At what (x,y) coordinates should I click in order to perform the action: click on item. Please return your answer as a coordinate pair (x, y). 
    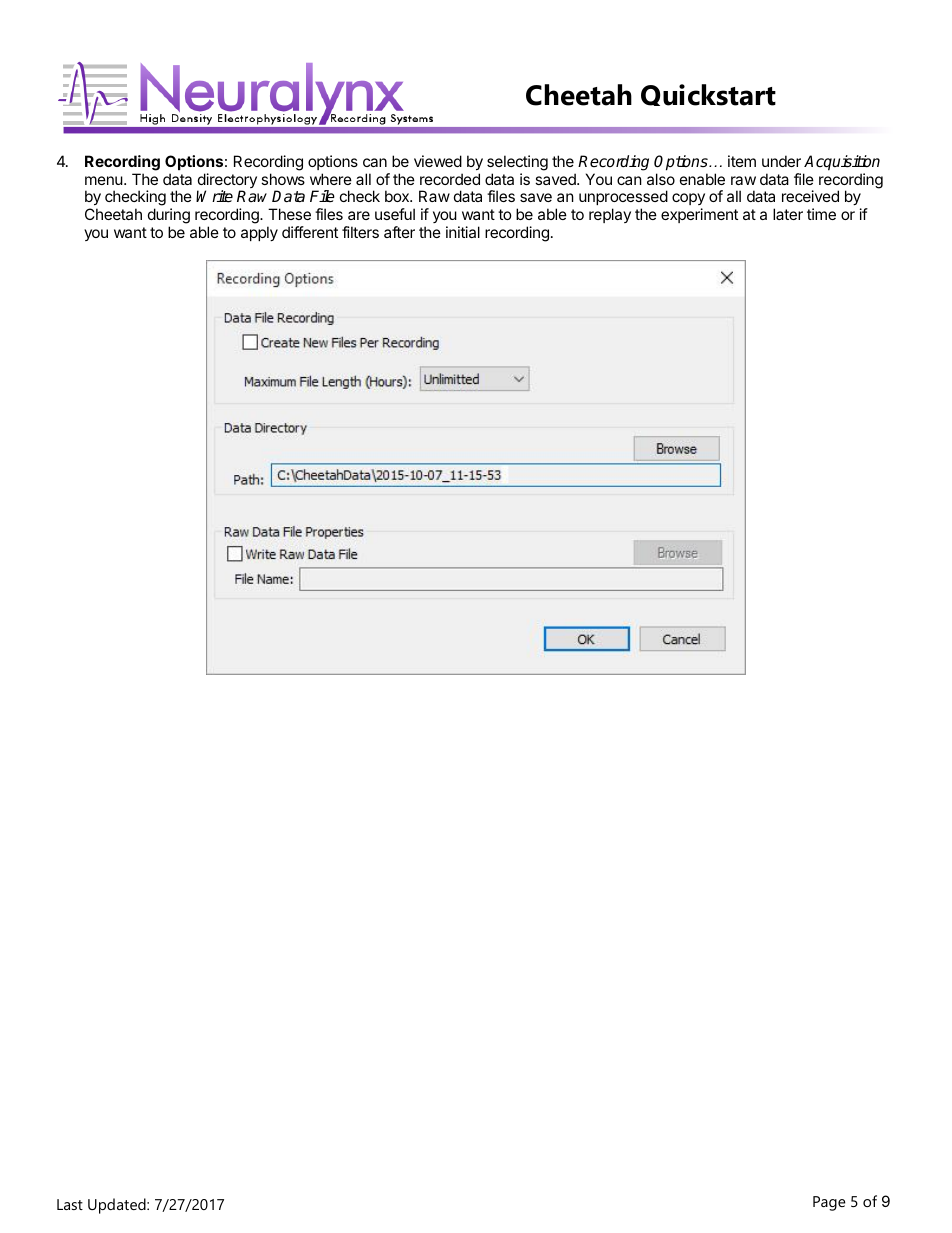
    Looking at the image, I should click on (742, 161).
